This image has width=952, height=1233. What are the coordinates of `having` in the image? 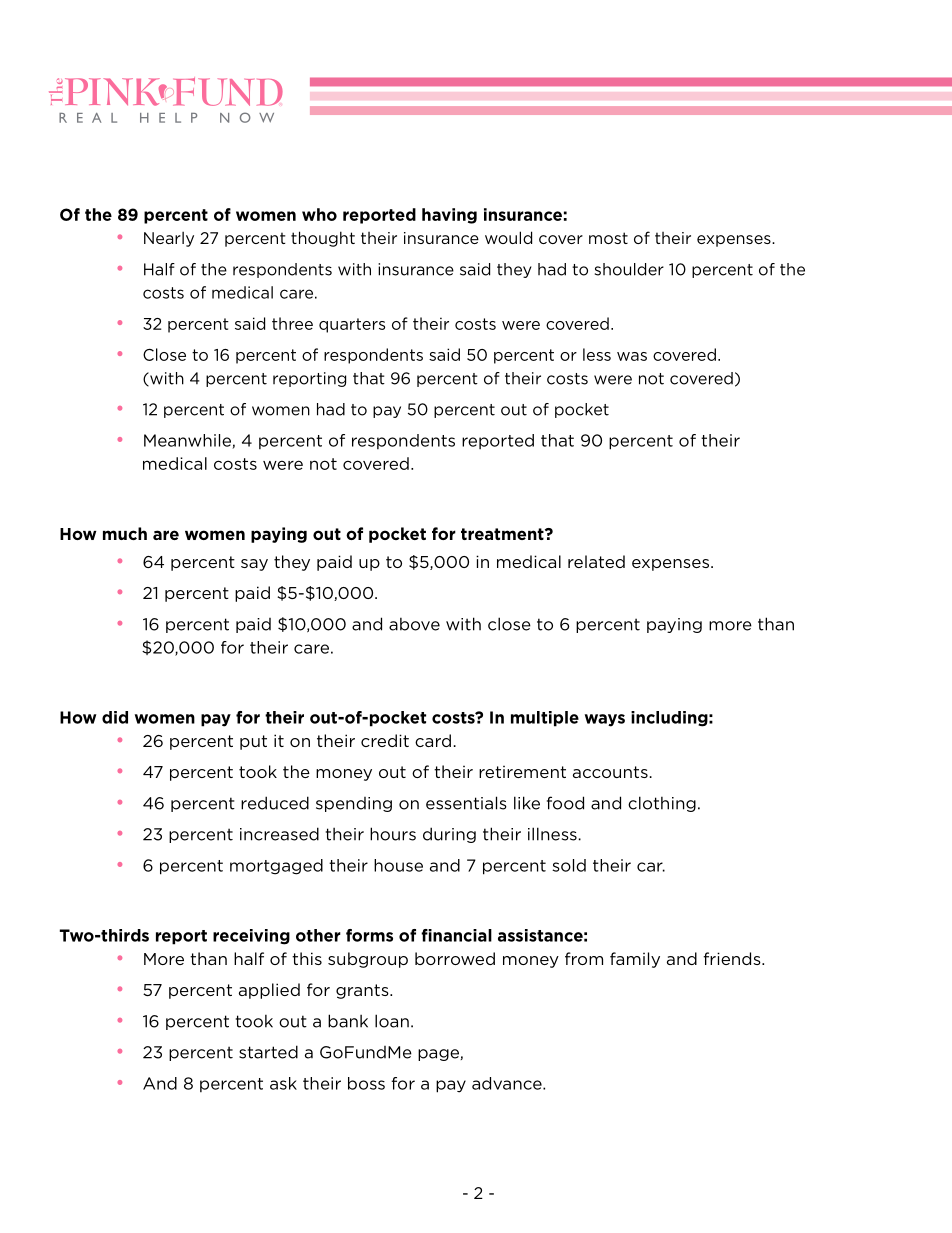 It's located at (449, 216).
